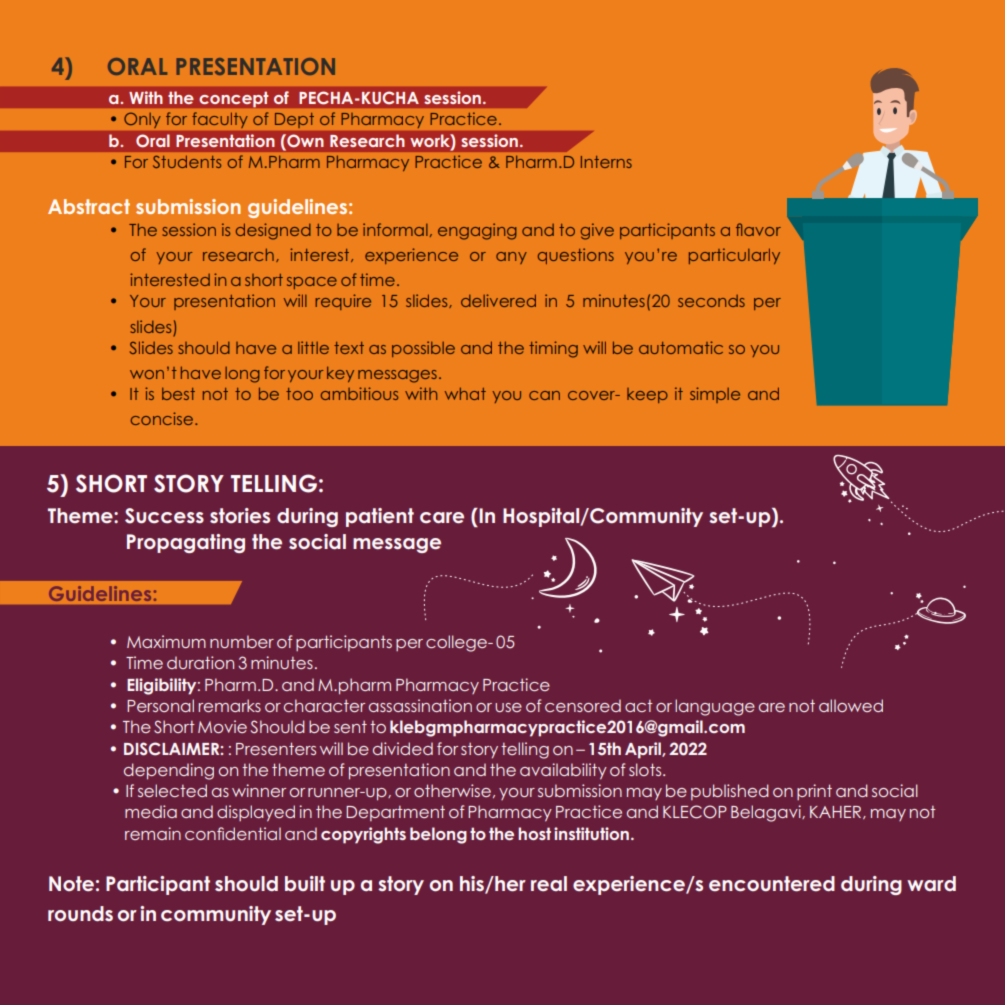 This screenshot has height=1005, width=1005. What do you see at coordinates (549, 883) in the screenshot?
I see `real` at bounding box center [549, 883].
